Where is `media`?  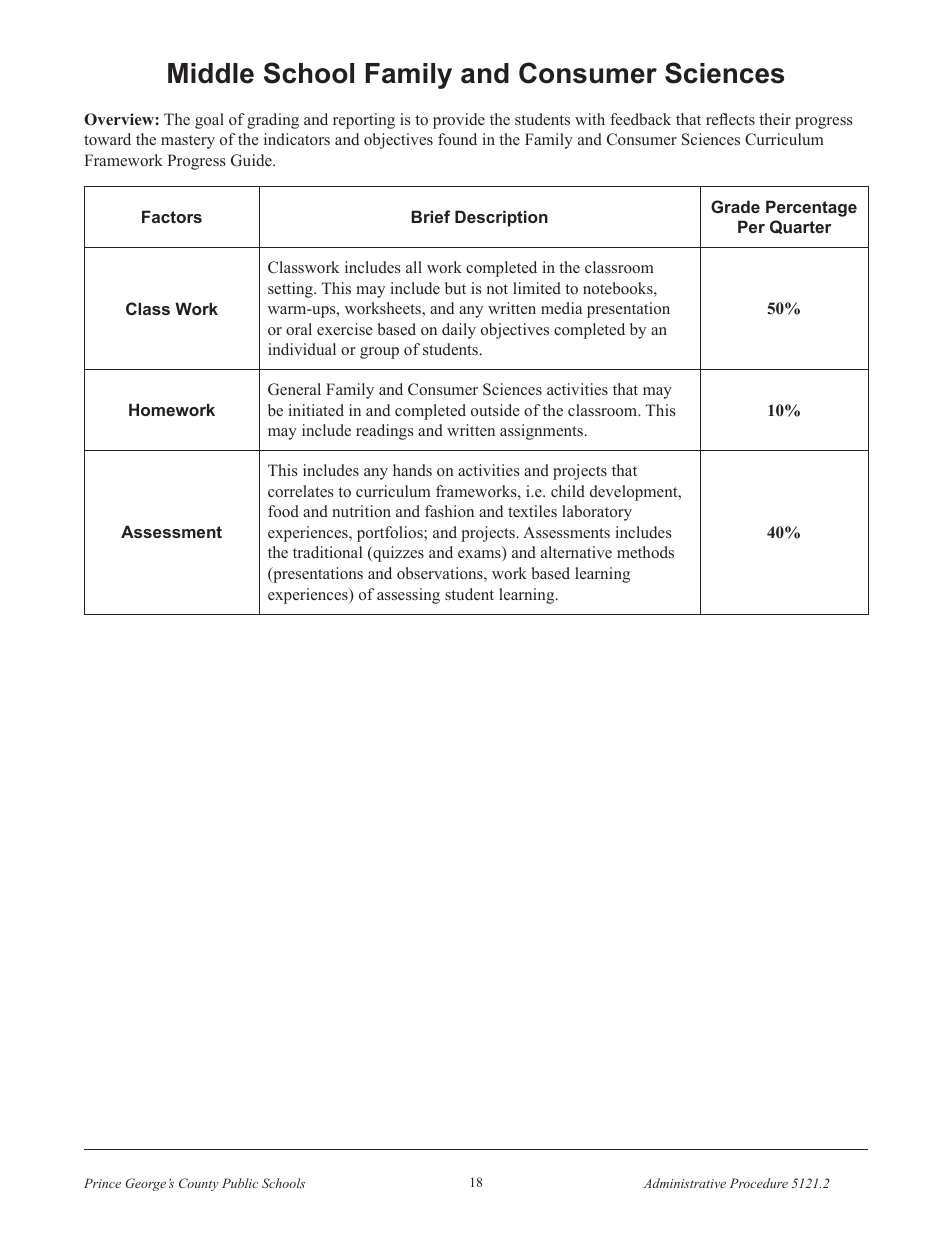 media is located at coordinates (561, 308).
